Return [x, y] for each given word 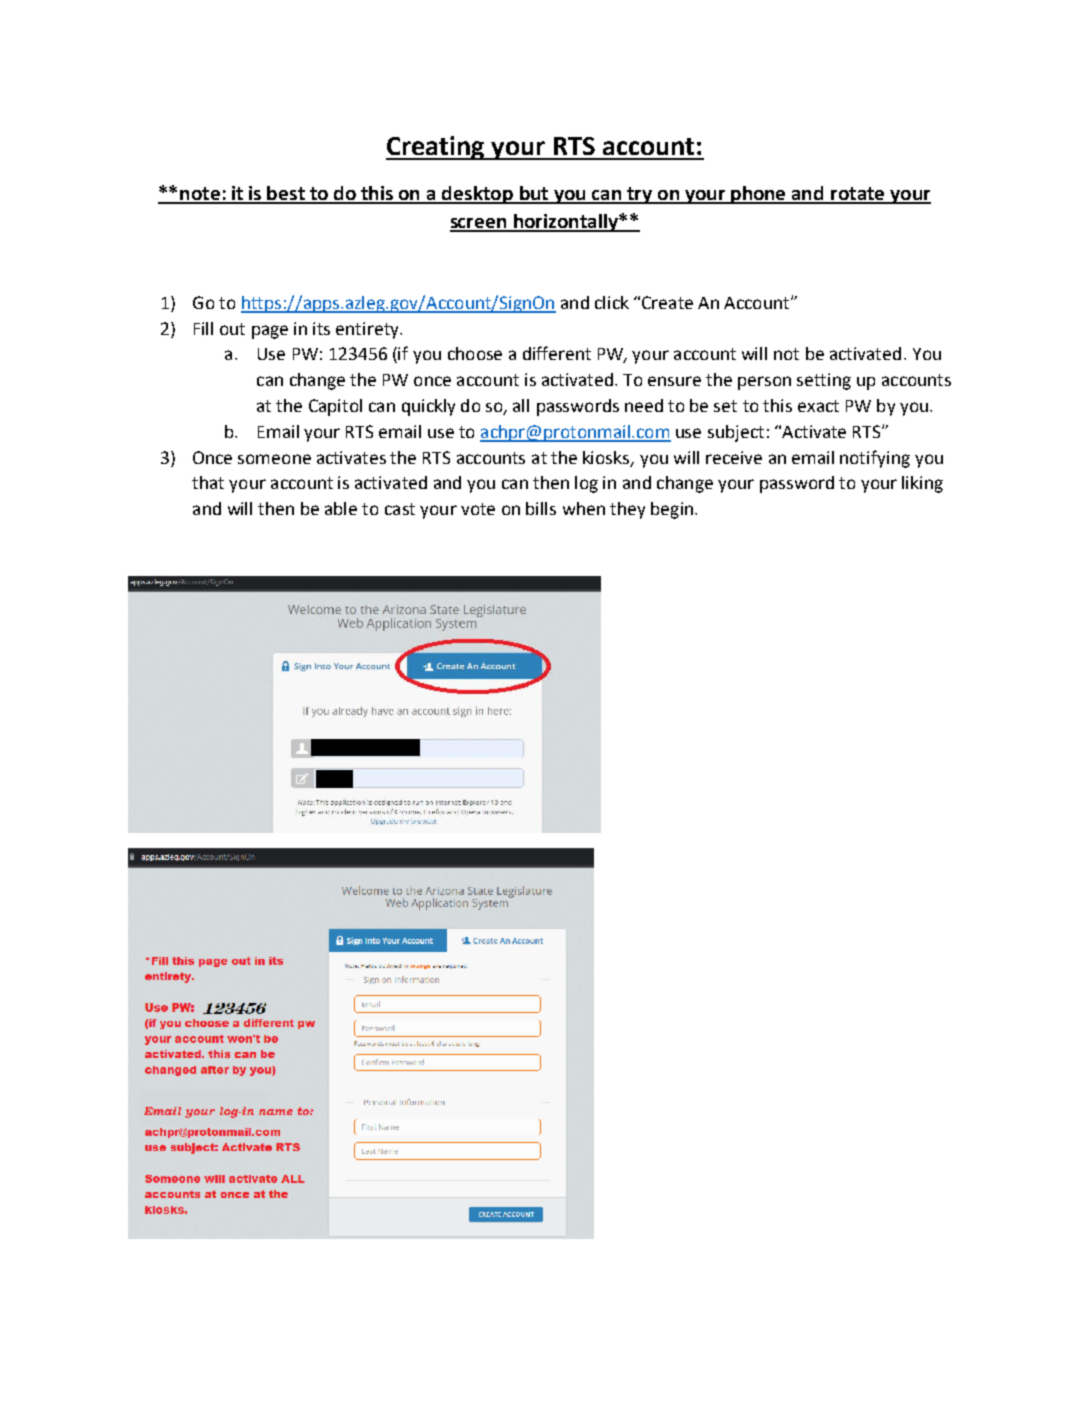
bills [541, 508]
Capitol [335, 407]
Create [667, 302]
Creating [436, 148]
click [612, 302]
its [321, 328]
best [286, 194]
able [341, 508]
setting [824, 381]
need [644, 405]
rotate [858, 195]
